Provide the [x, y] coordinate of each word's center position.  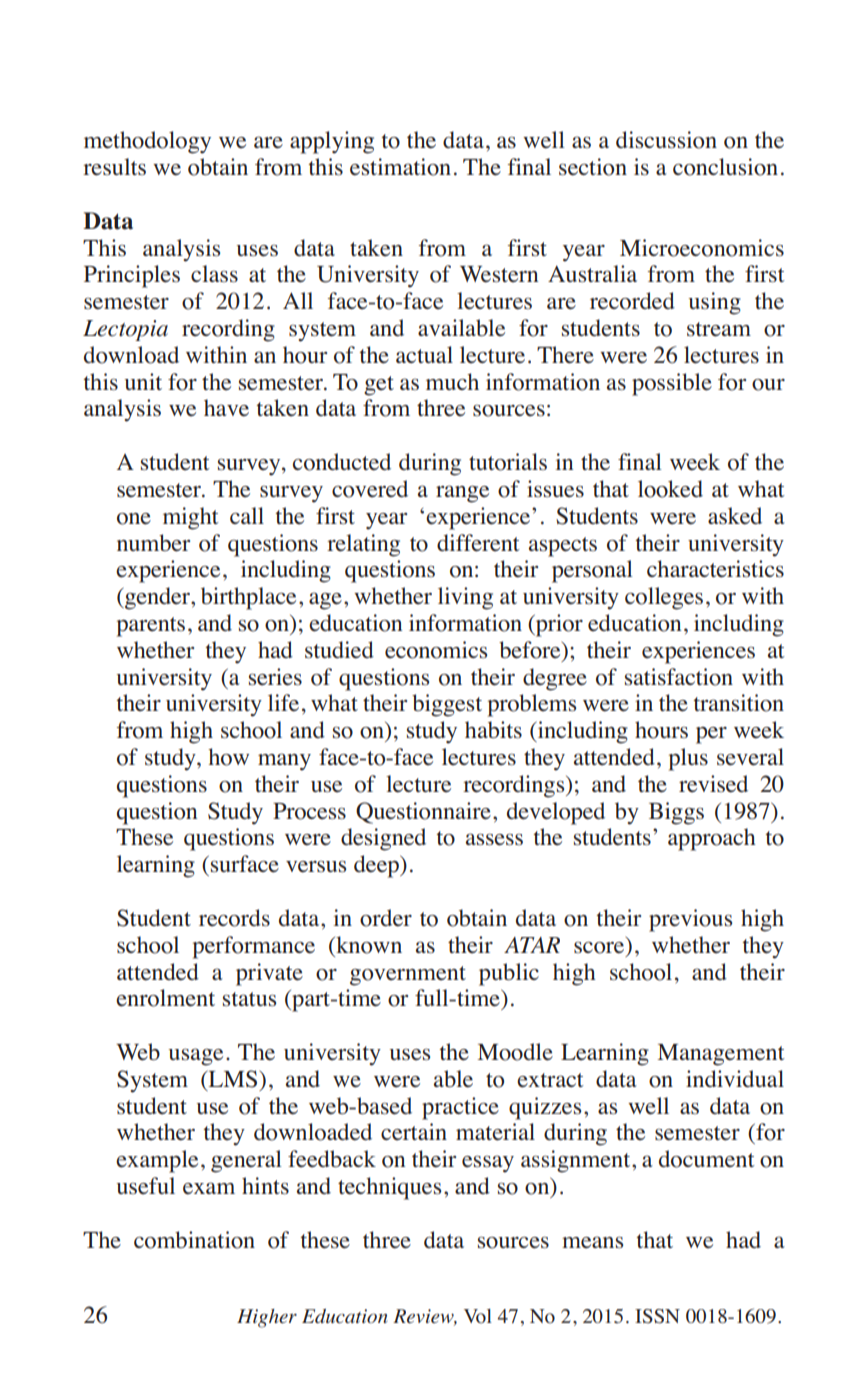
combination [194, 1240]
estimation [400, 167]
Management [721, 1055]
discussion [666, 140]
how [228, 757]
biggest [447, 705]
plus [688, 759]
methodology [147, 142]
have [226, 408]
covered [370, 489]
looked [670, 489]
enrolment [165, 998]
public [509, 974]
